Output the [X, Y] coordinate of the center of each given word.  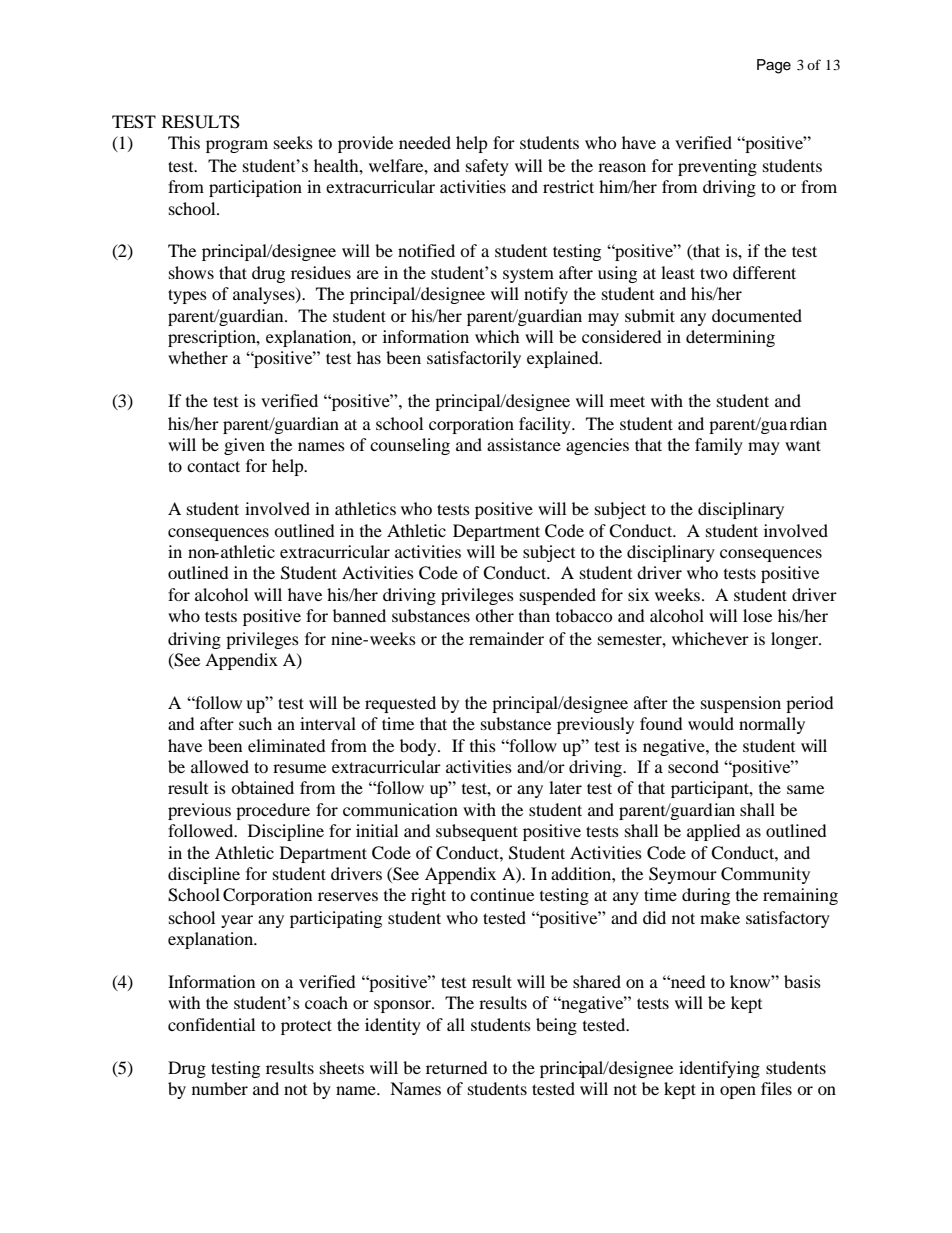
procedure [273, 811]
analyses [265, 295]
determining [730, 338]
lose [757, 615]
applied [714, 832]
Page [774, 66]
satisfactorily [474, 359]
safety [487, 167]
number [220, 1088]
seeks [293, 142]
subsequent [477, 832]
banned [359, 615]
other [494, 615]
